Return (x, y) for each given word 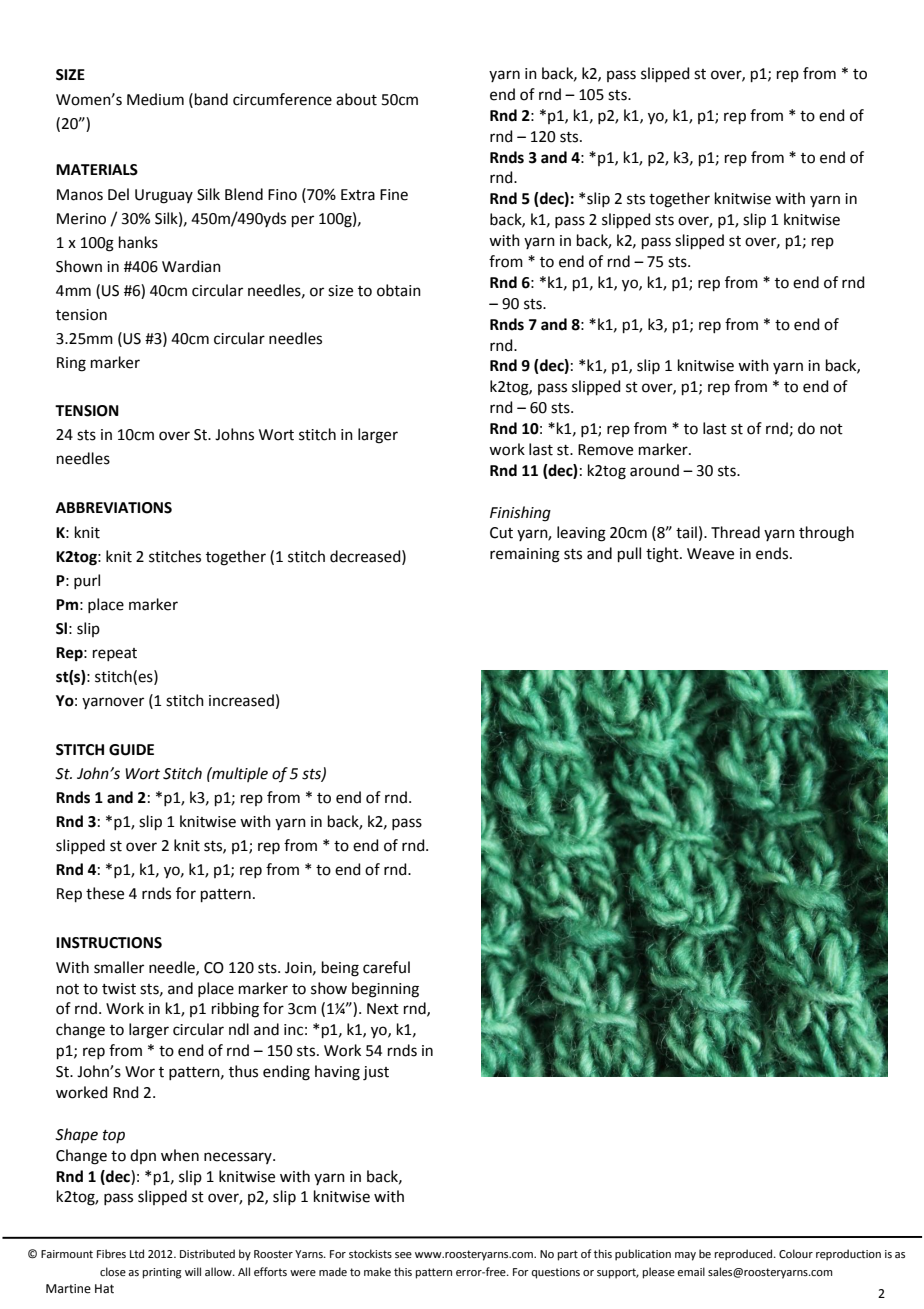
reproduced (745, 1255)
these (105, 893)
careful (386, 967)
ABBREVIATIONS (114, 508)
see (403, 1255)
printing (162, 1273)
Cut (501, 533)
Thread (735, 532)
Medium (155, 99)
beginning (385, 990)
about (356, 99)
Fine (394, 195)
